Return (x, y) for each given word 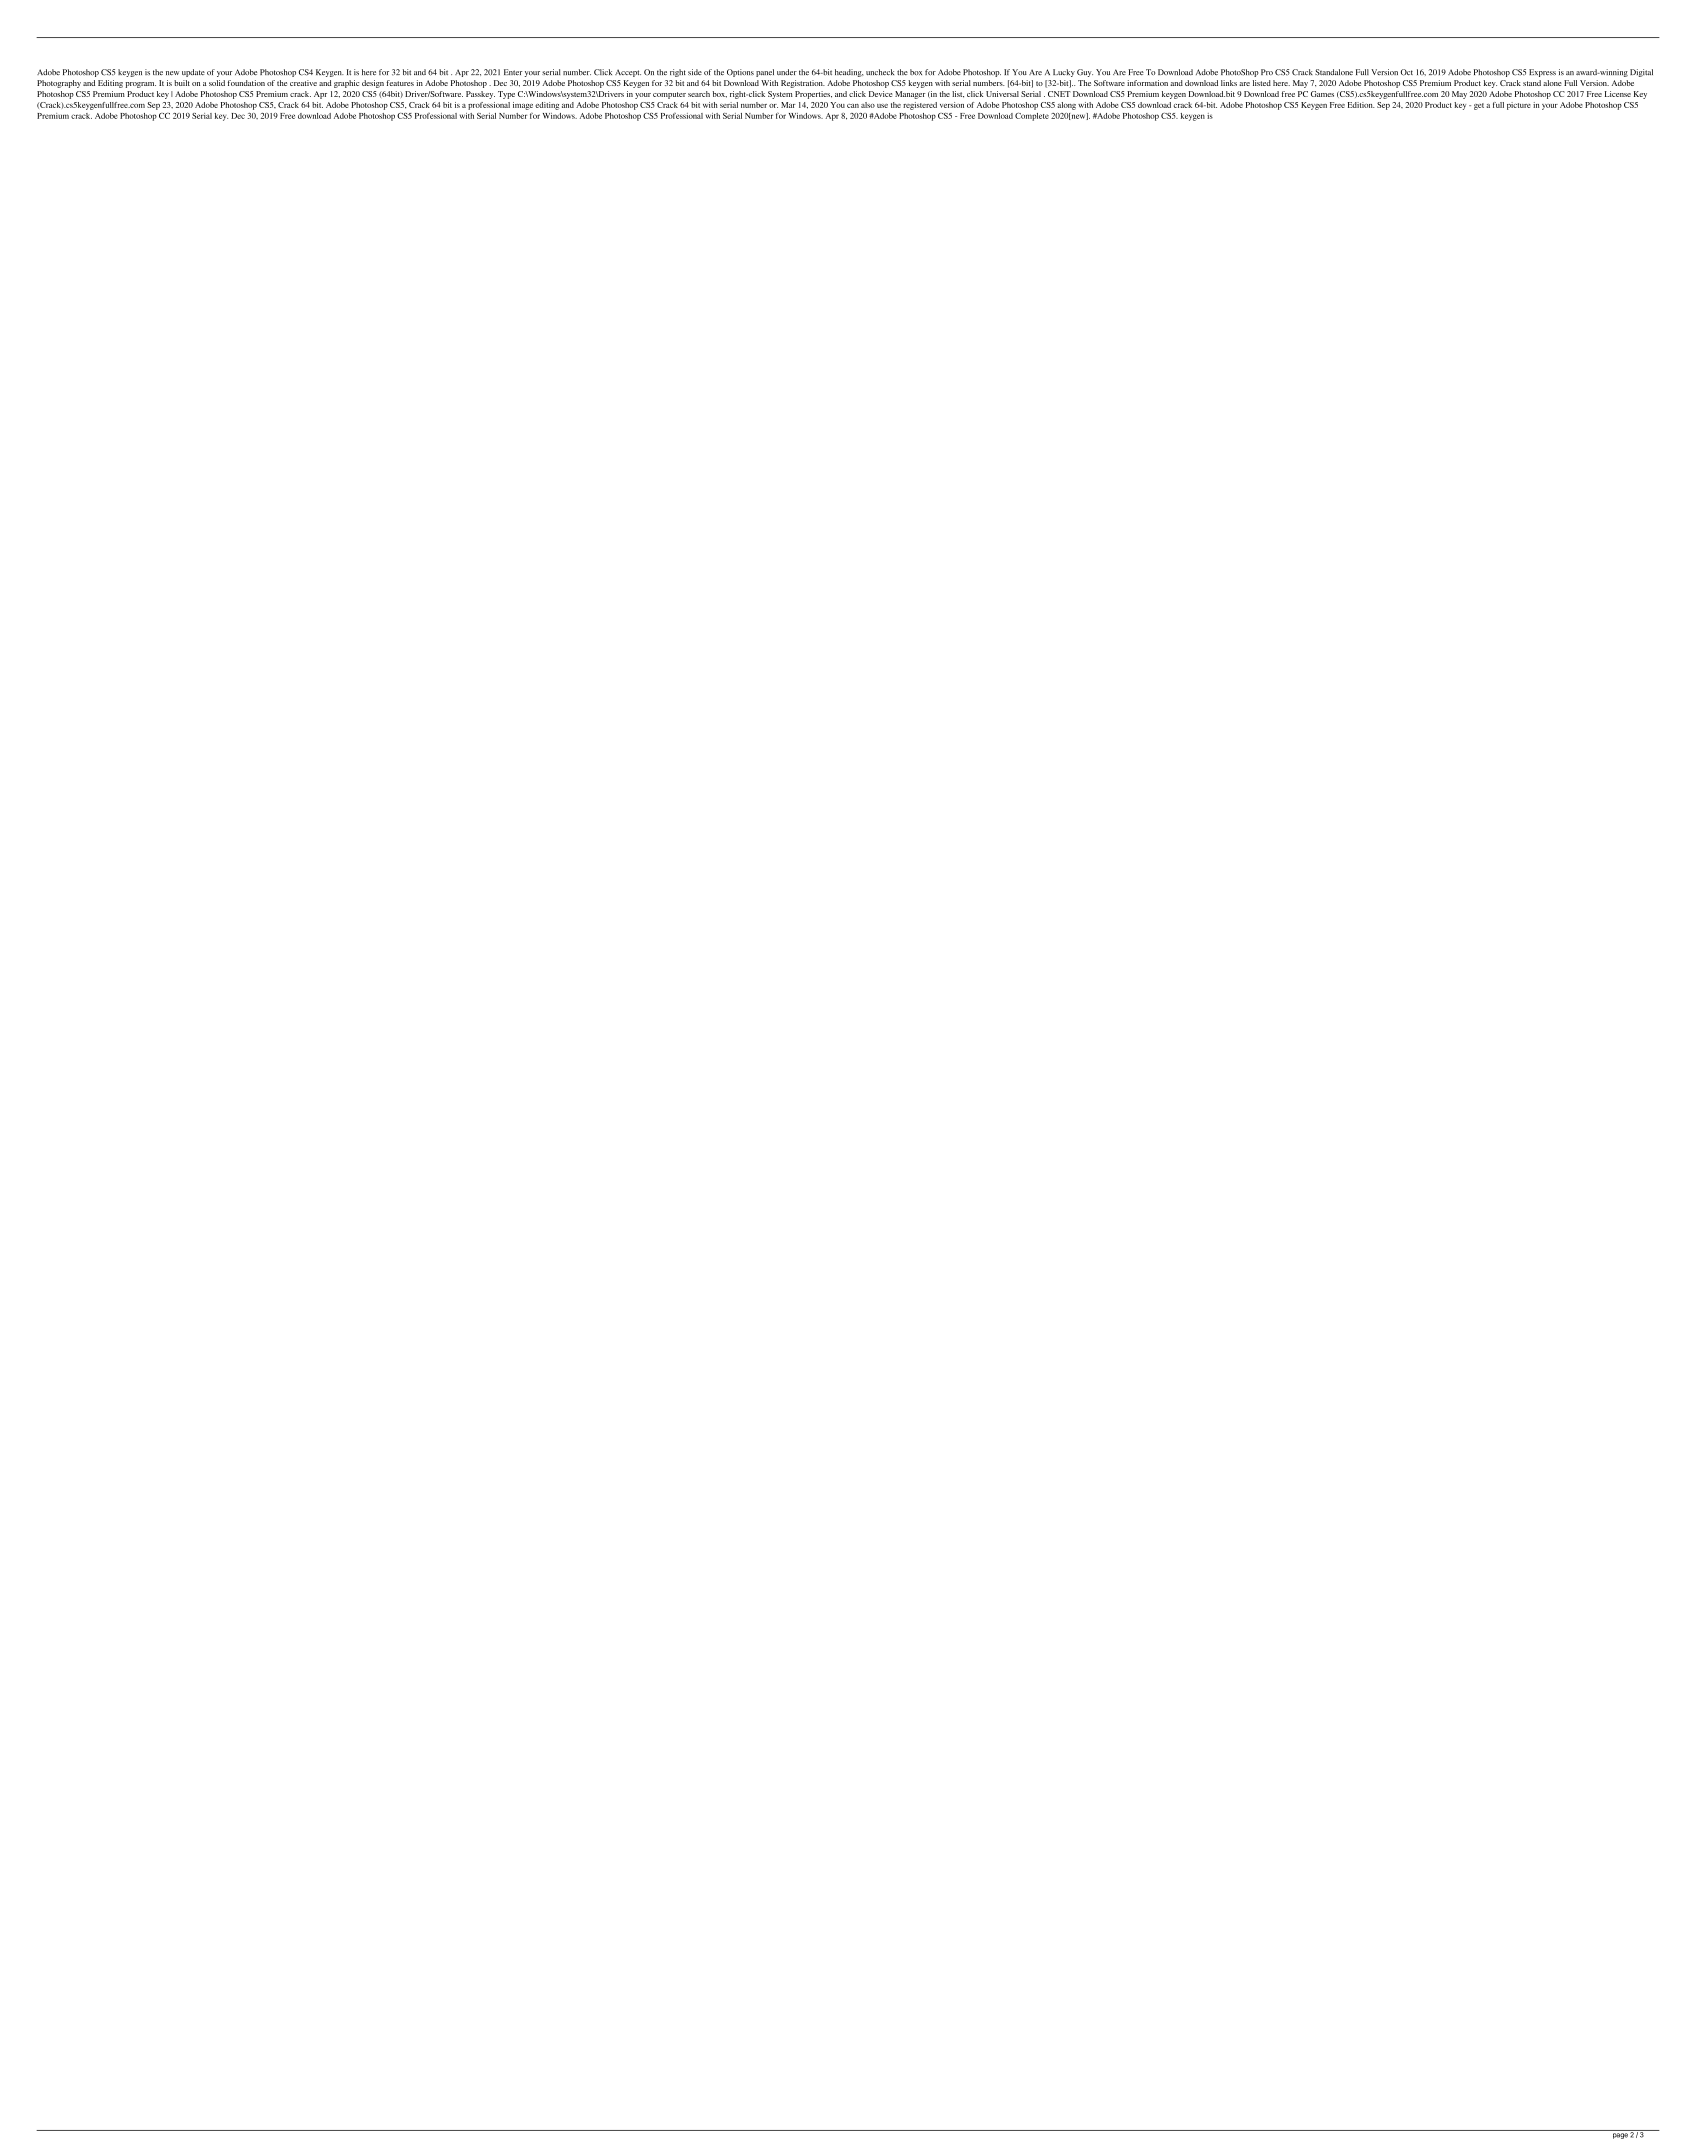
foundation (246, 83)
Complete (1032, 117)
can (853, 106)
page (1620, 2136)
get (1479, 106)
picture (1519, 106)
